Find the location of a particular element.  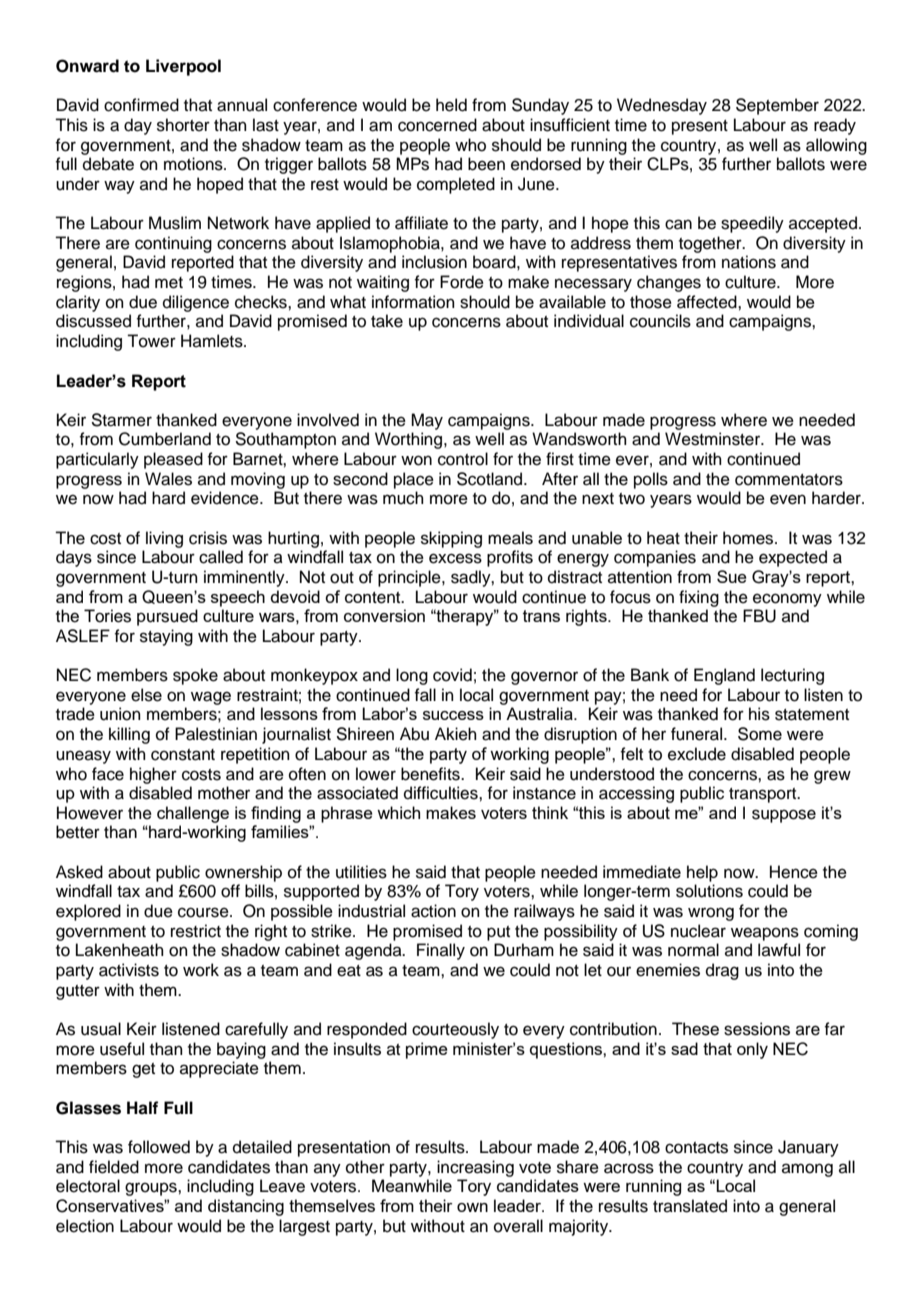

held is located at coordinates (451, 105).
